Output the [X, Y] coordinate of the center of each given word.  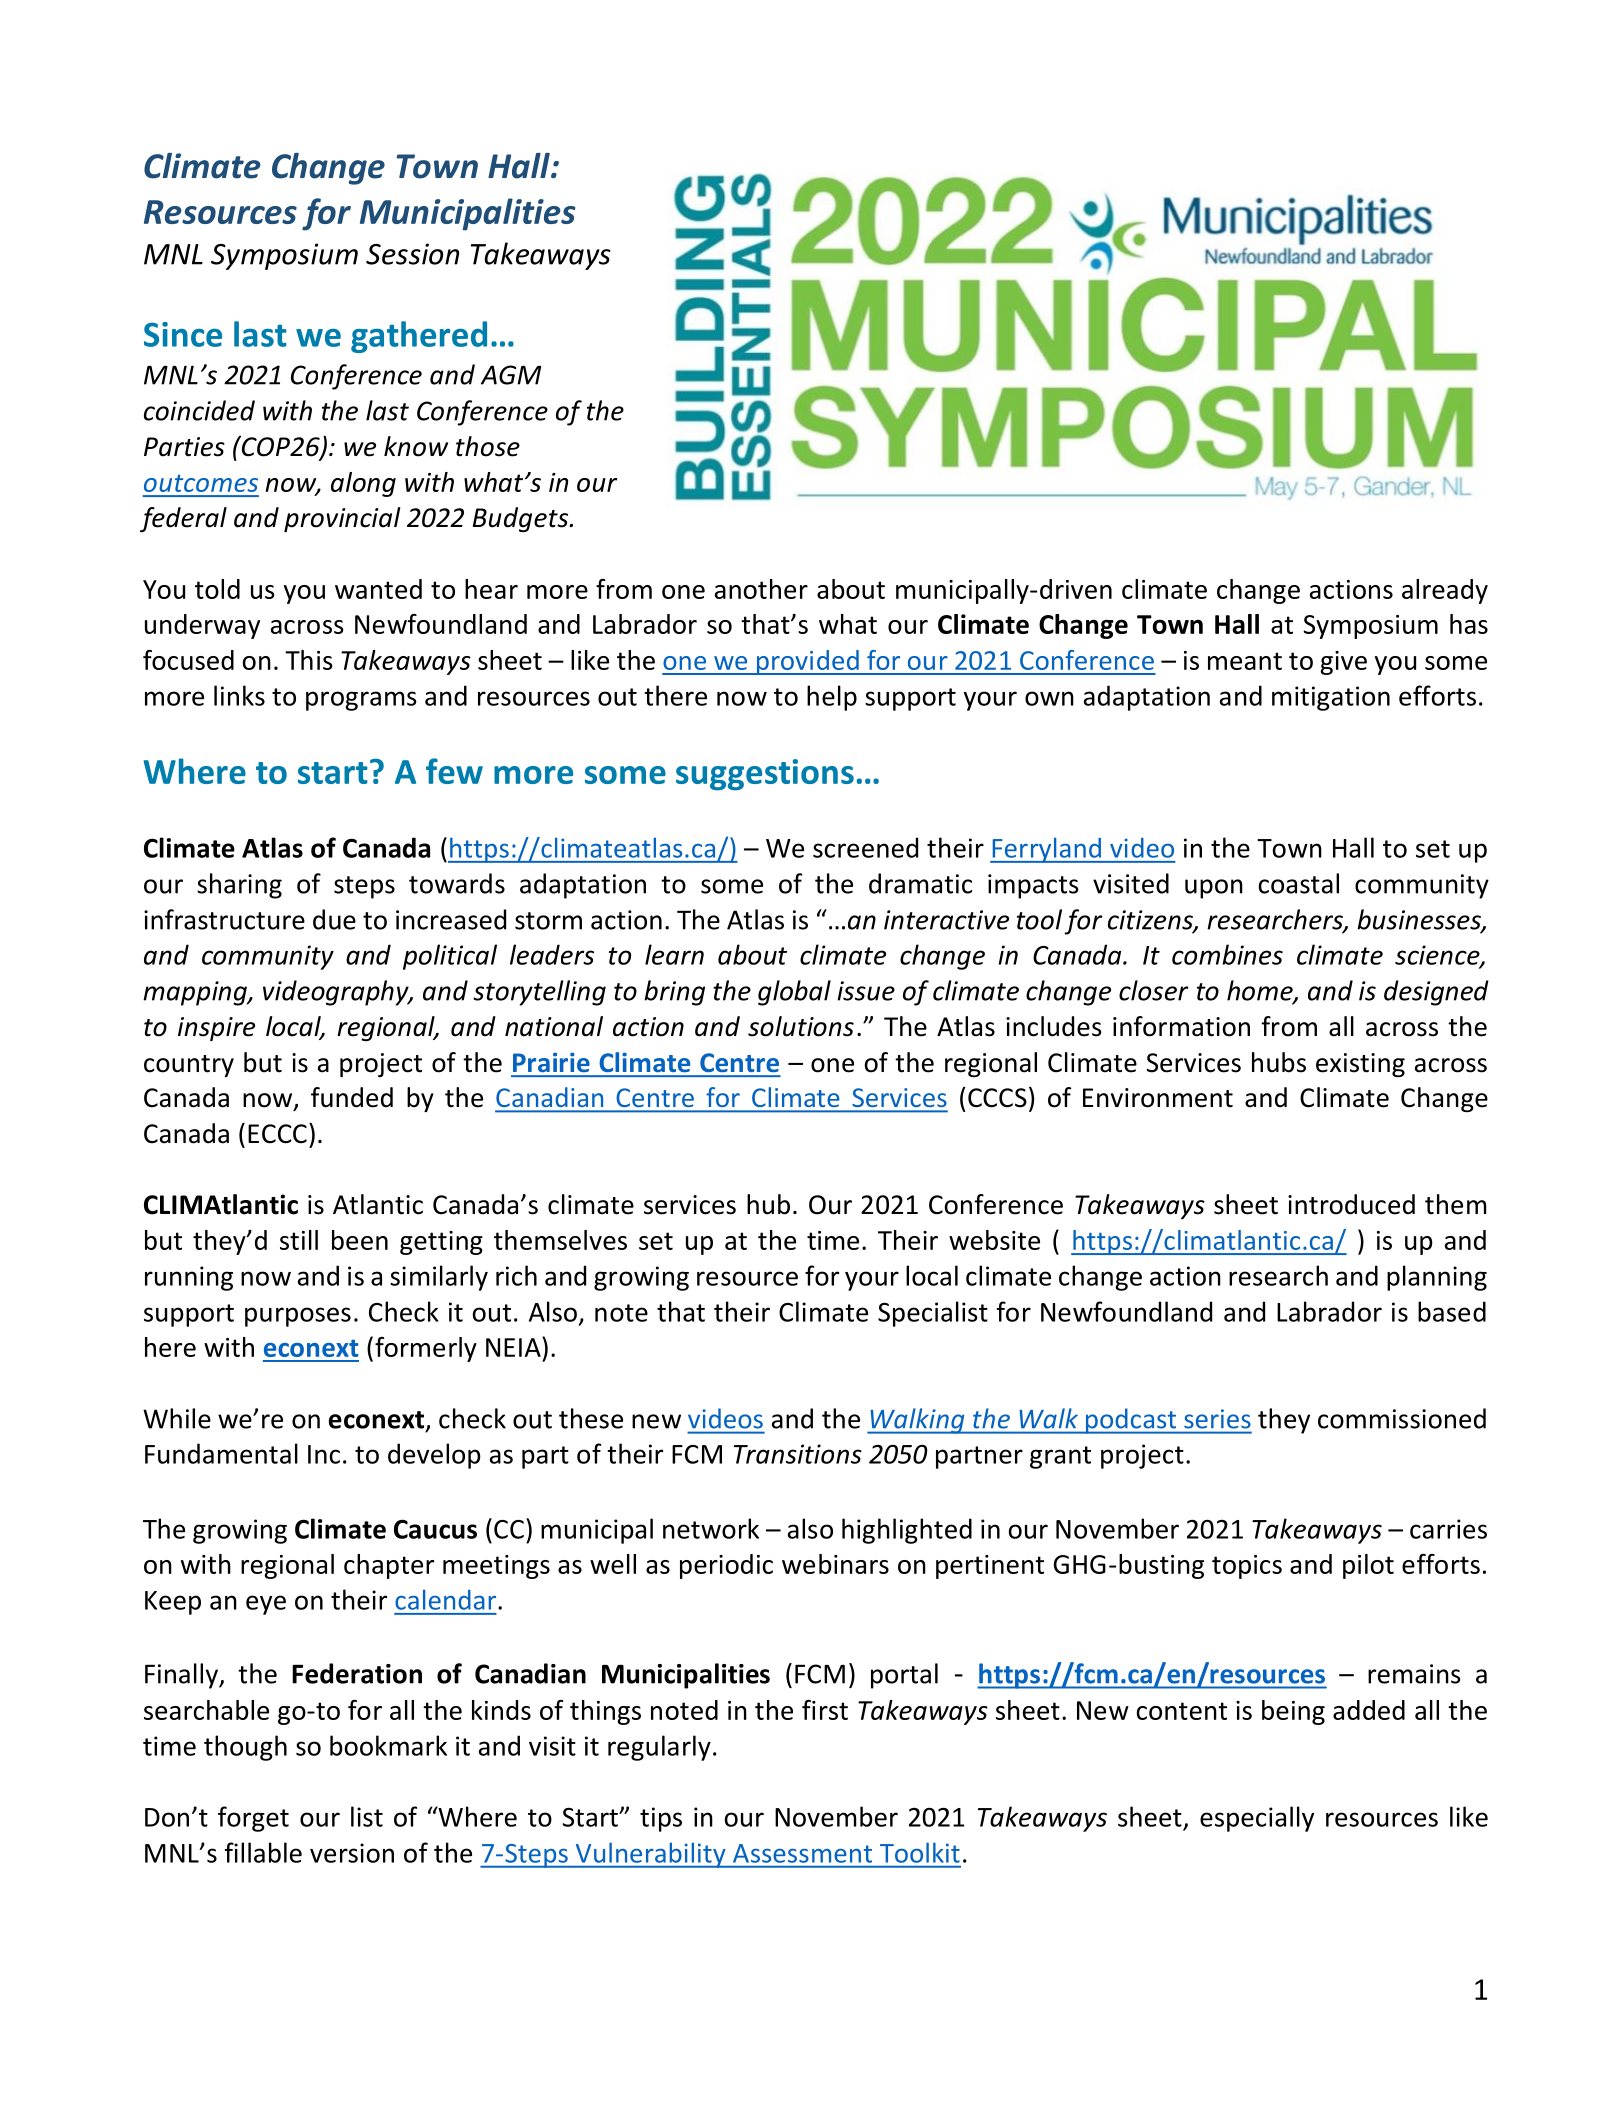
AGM [511, 375]
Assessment [802, 1853]
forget [253, 1819]
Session [412, 254]
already [1445, 591]
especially [1257, 1819]
